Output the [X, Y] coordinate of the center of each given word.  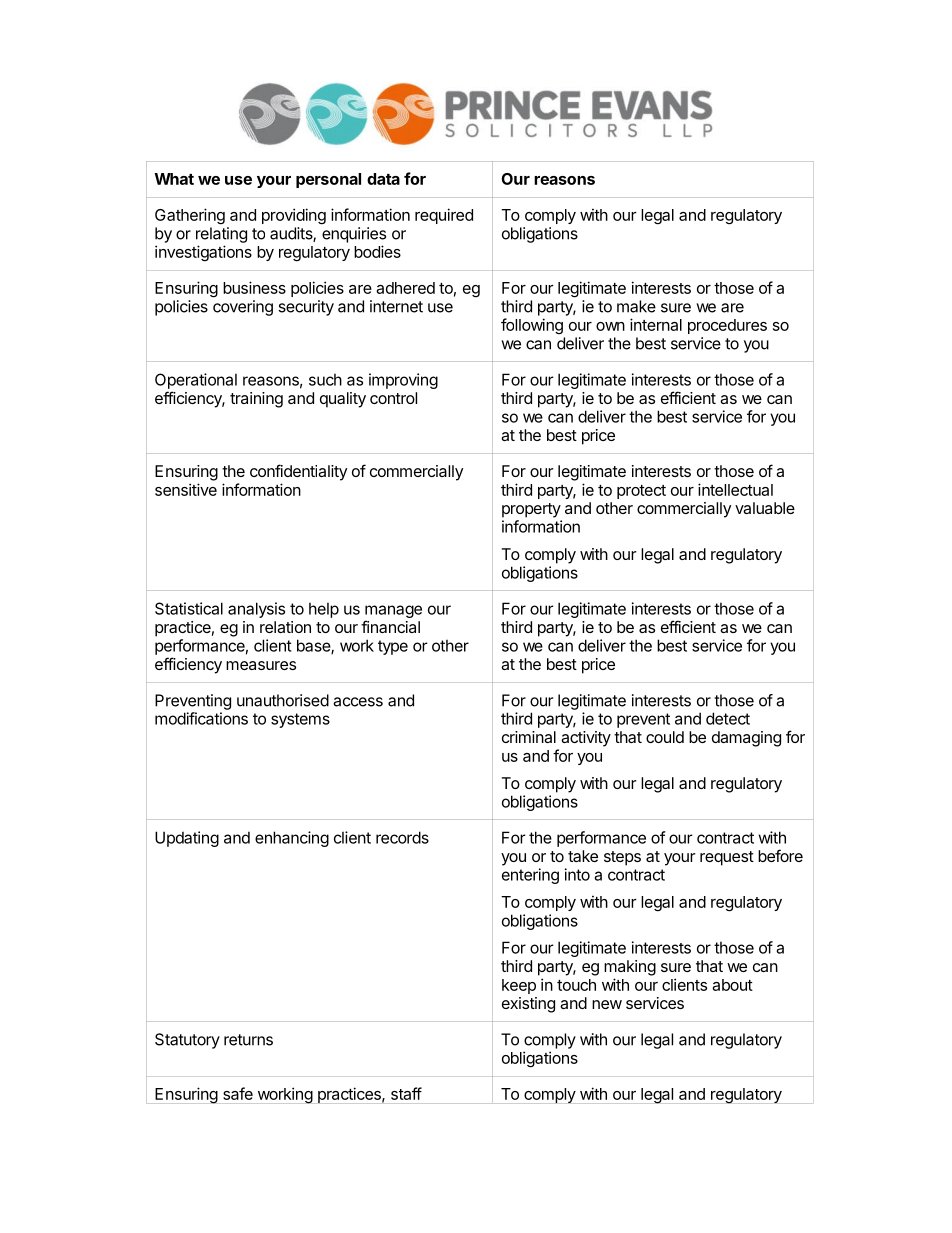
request [727, 858]
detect [728, 718]
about [732, 985]
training [256, 400]
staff [406, 1093]
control [393, 398]
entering [530, 876]
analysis [256, 610]
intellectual [735, 489]
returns [248, 1040]
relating [221, 235]
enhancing [292, 839]
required [444, 216]
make [636, 306]
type [393, 647]
